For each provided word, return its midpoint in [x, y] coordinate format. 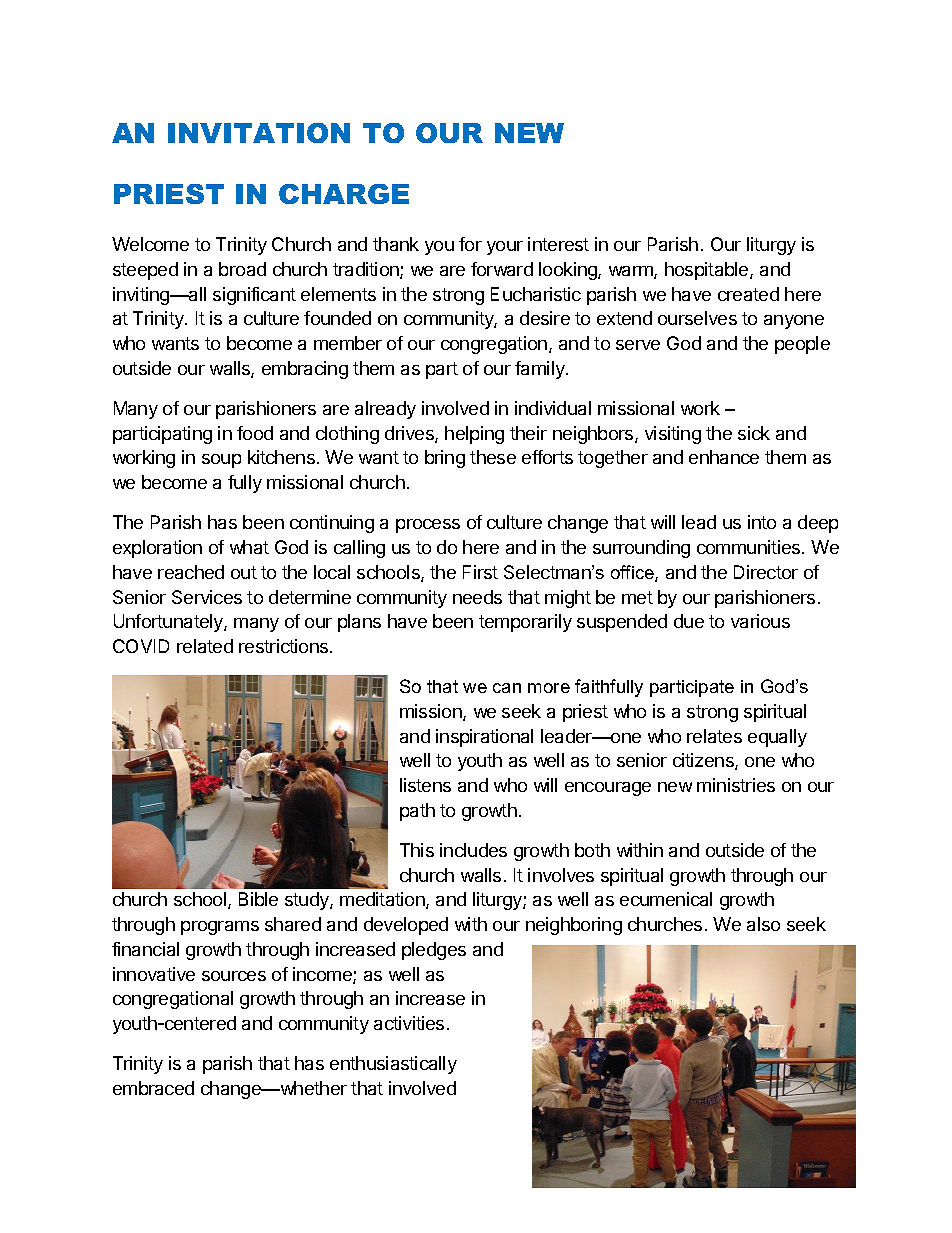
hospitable [708, 271]
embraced [153, 1088]
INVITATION [259, 133]
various [760, 621]
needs [477, 597]
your [505, 248]
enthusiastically [393, 1065]
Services [207, 597]
